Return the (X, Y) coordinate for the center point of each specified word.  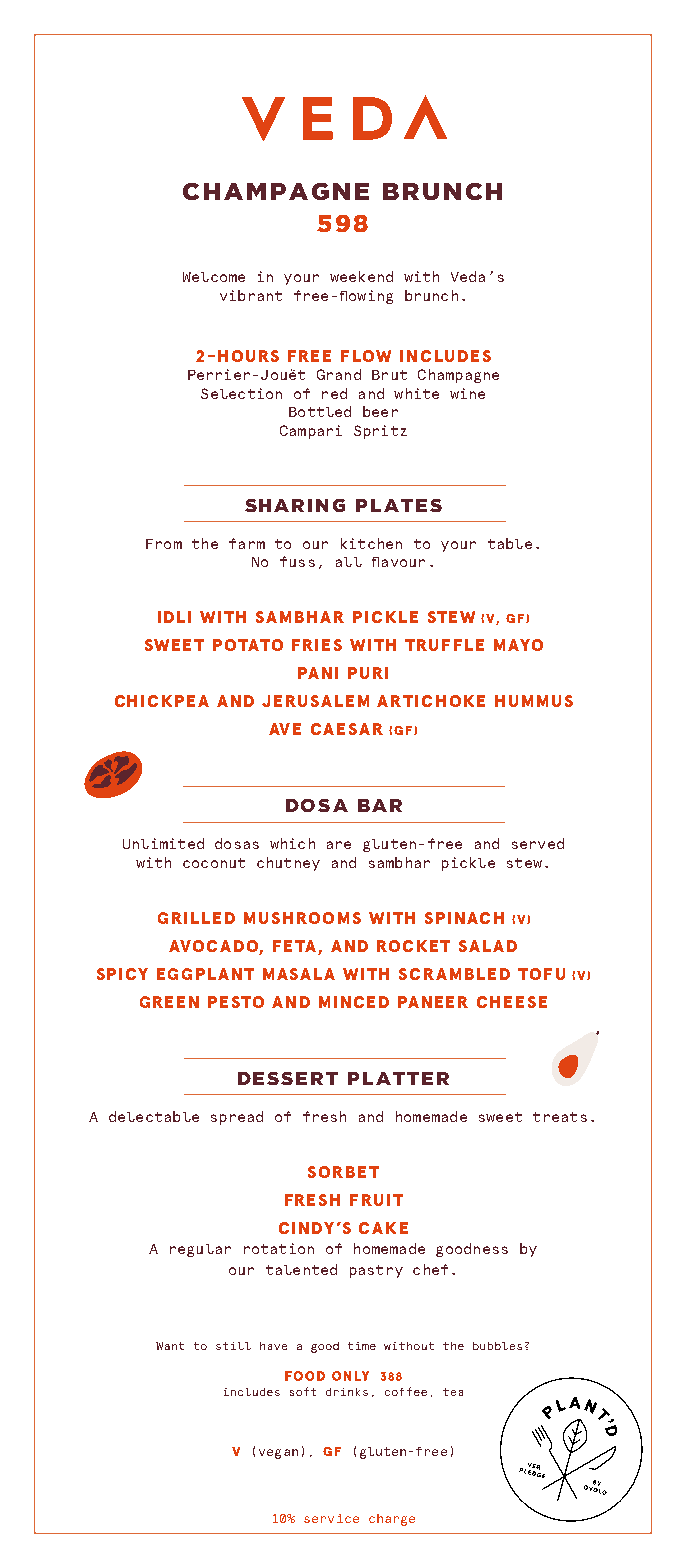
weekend (361, 276)
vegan (278, 1454)
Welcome (214, 277)
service (331, 1518)
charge (392, 1520)
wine (467, 393)
